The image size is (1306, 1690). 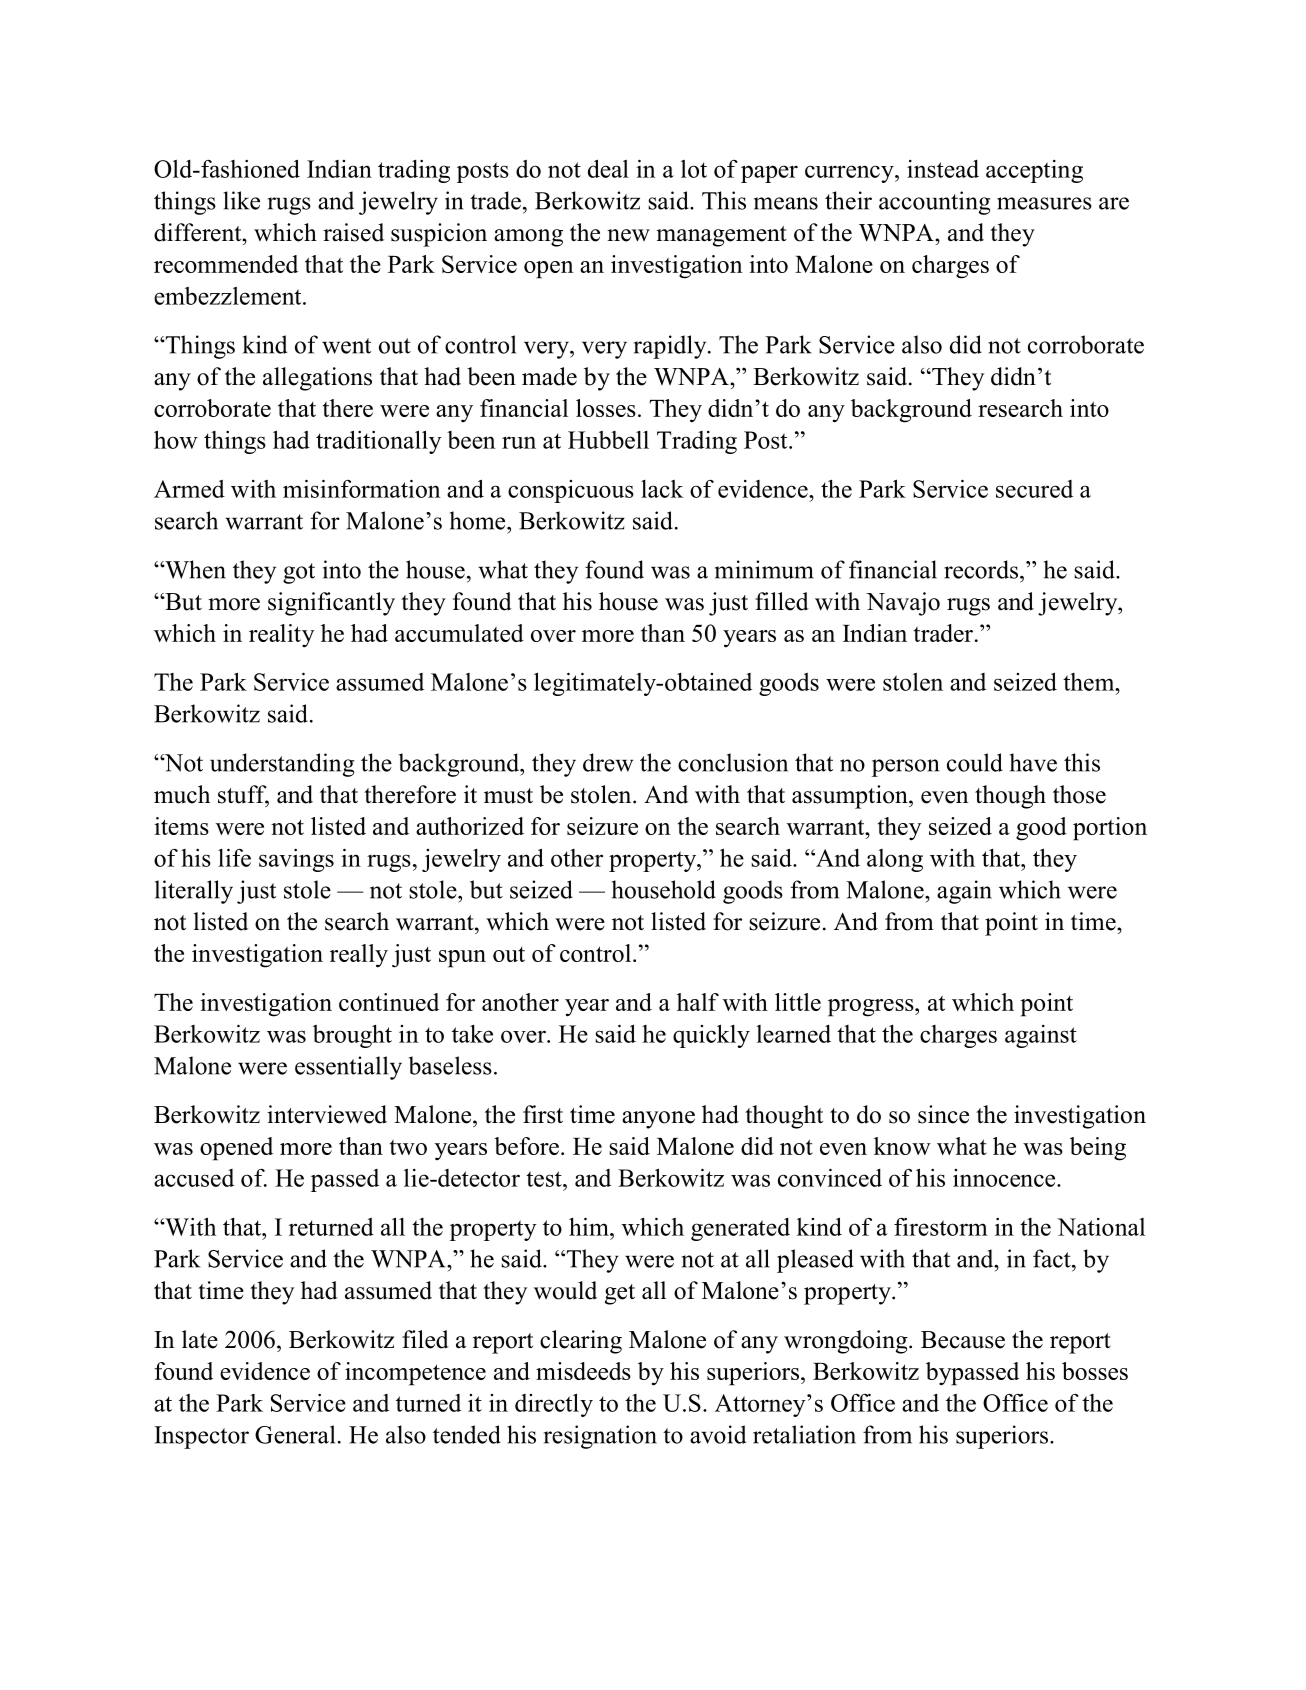 What do you see at coordinates (975, 762) in the screenshot?
I see `could` at bounding box center [975, 762].
